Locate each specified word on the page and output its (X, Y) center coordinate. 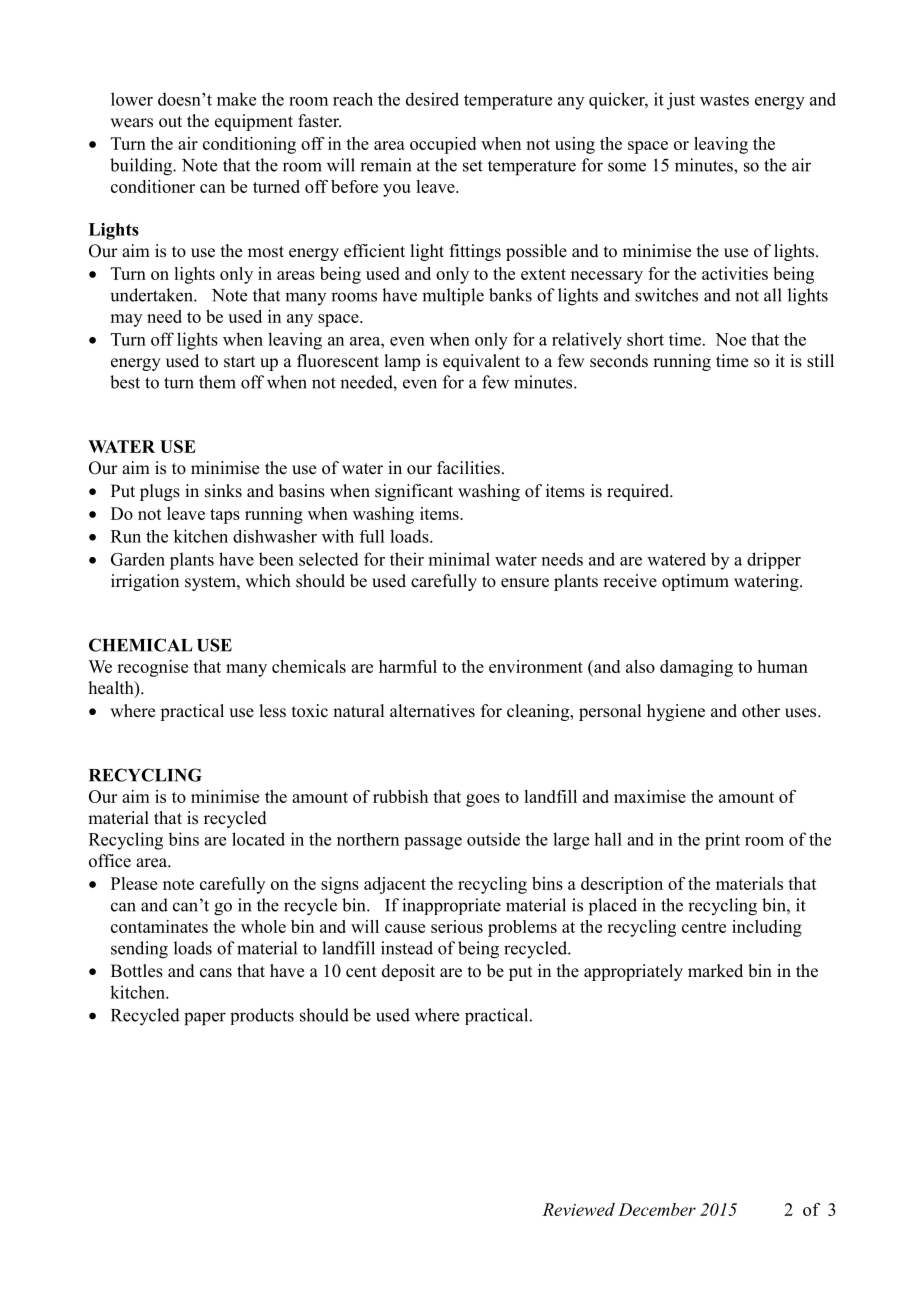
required (639, 492)
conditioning (249, 145)
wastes (724, 100)
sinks (223, 491)
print (722, 841)
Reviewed (578, 1209)
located (258, 839)
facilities (468, 468)
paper (205, 1019)
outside (493, 839)
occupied (443, 145)
